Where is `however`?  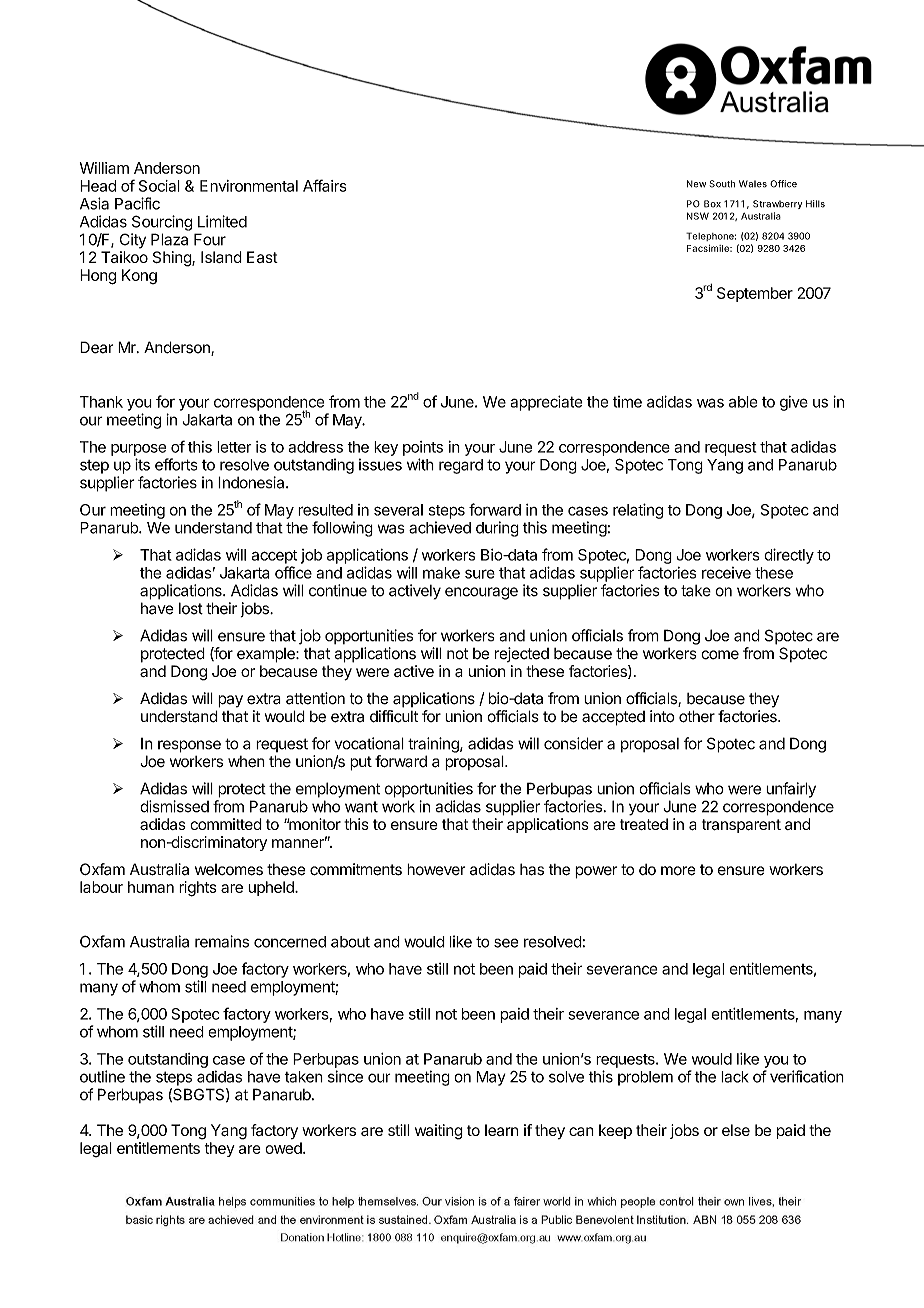
however is located at coordinates (436, 869).
